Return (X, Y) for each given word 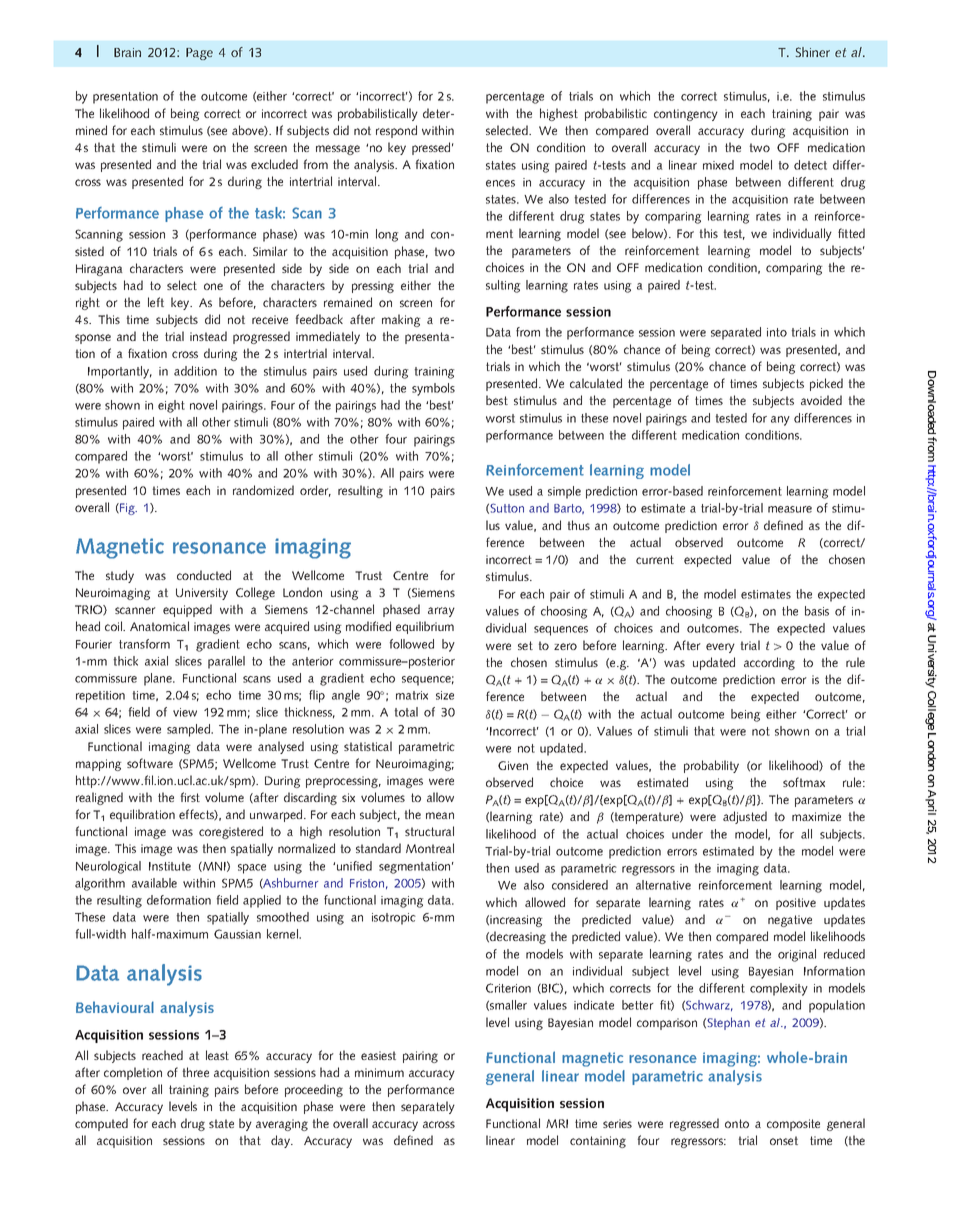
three (195, 1072)
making (401, 320)
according (769, 663)
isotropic (394, 919)
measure (790, 509)
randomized (263, 490)
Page (199, 54)
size (445, 695)
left (156, 302)
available (154, 883)
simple (564, 492)
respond (396, 131)
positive (796, 904)
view (185, 712)
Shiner (813, 52)
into (777, 332)
